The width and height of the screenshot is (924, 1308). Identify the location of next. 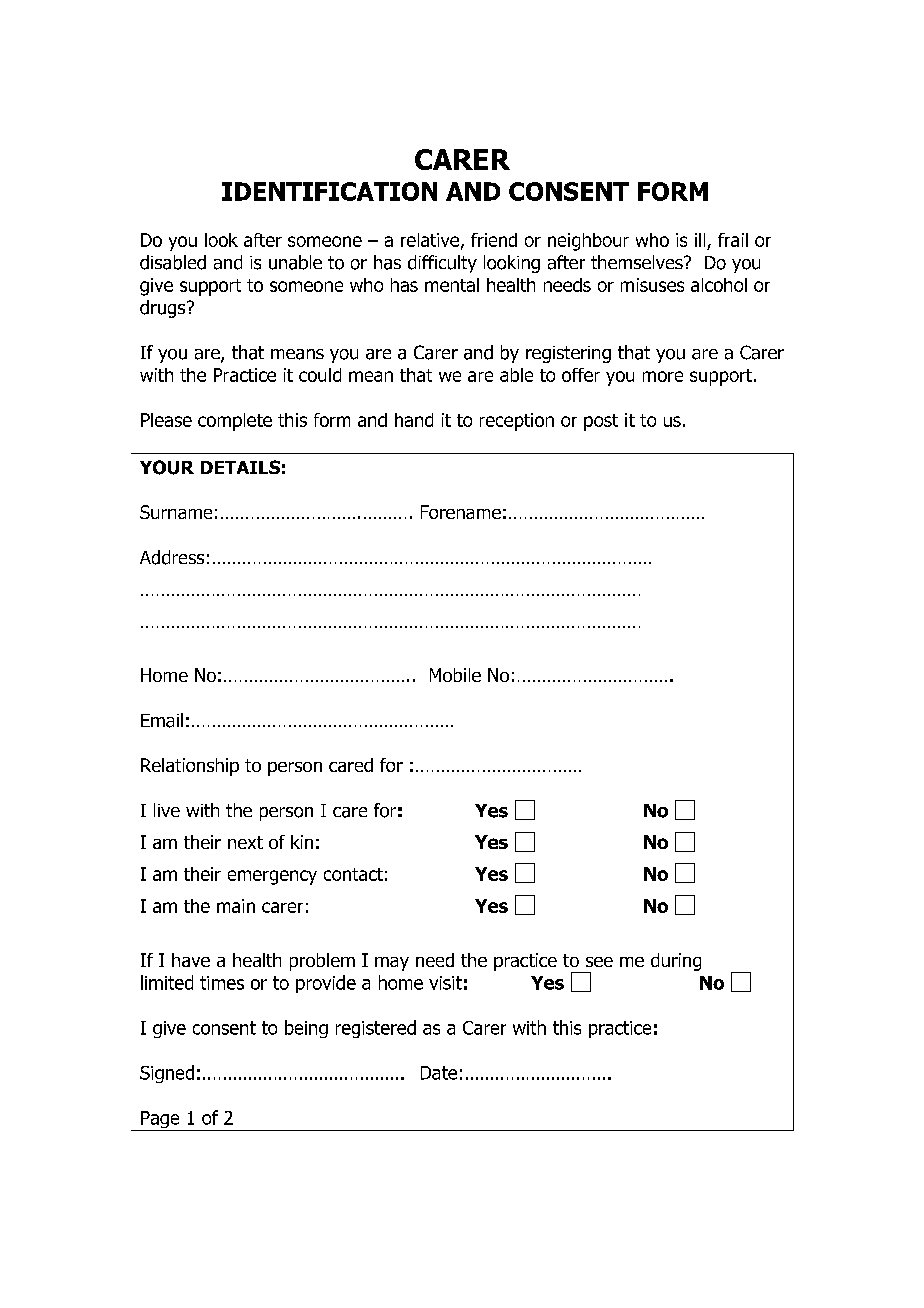
(245, 842).
